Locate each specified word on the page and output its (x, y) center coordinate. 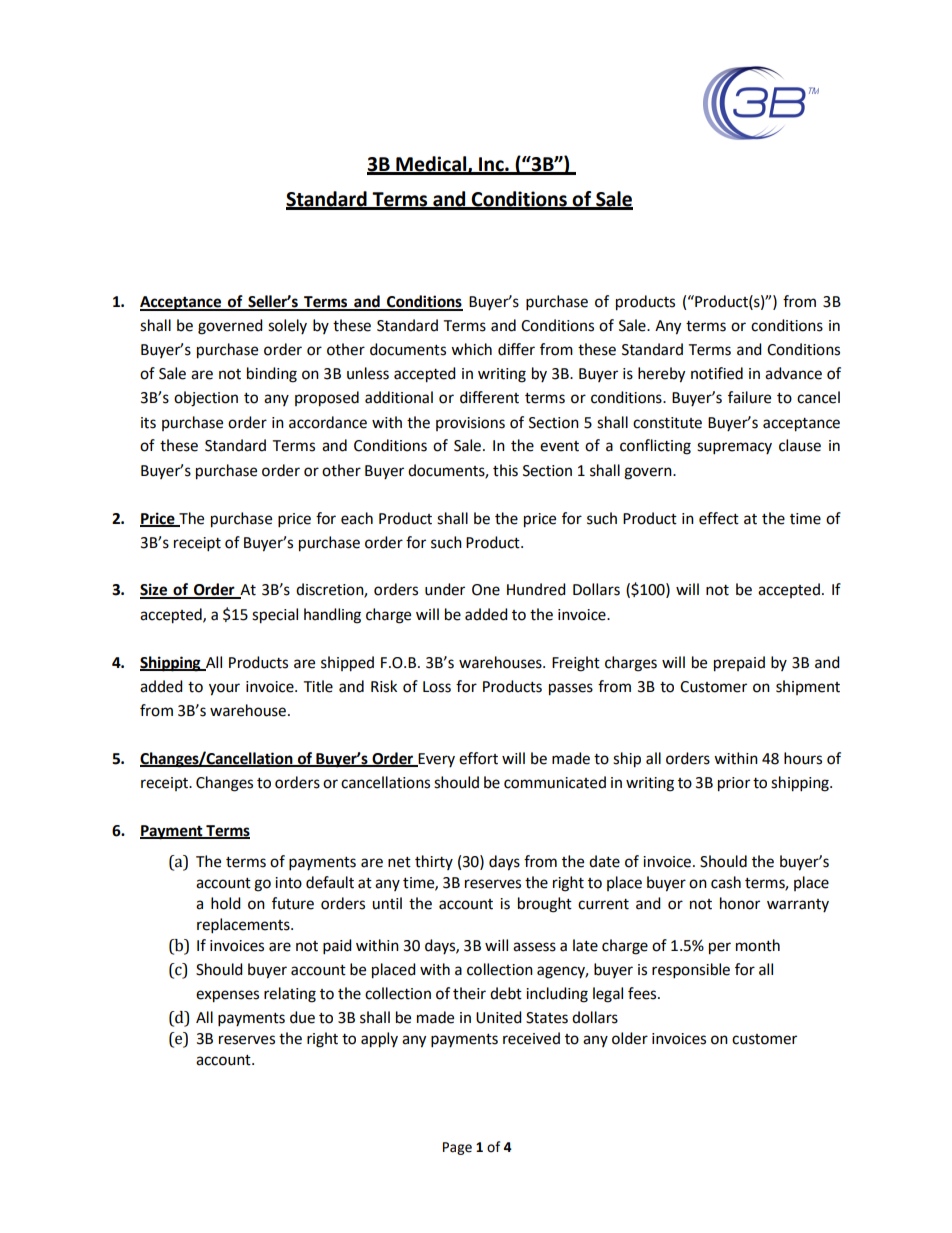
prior (734, 784)
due (302, 1017)
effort (478, 758)
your (224, 689)
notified (717, 373)
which (471, 349)
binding (272, 375)
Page (457, 1148)
